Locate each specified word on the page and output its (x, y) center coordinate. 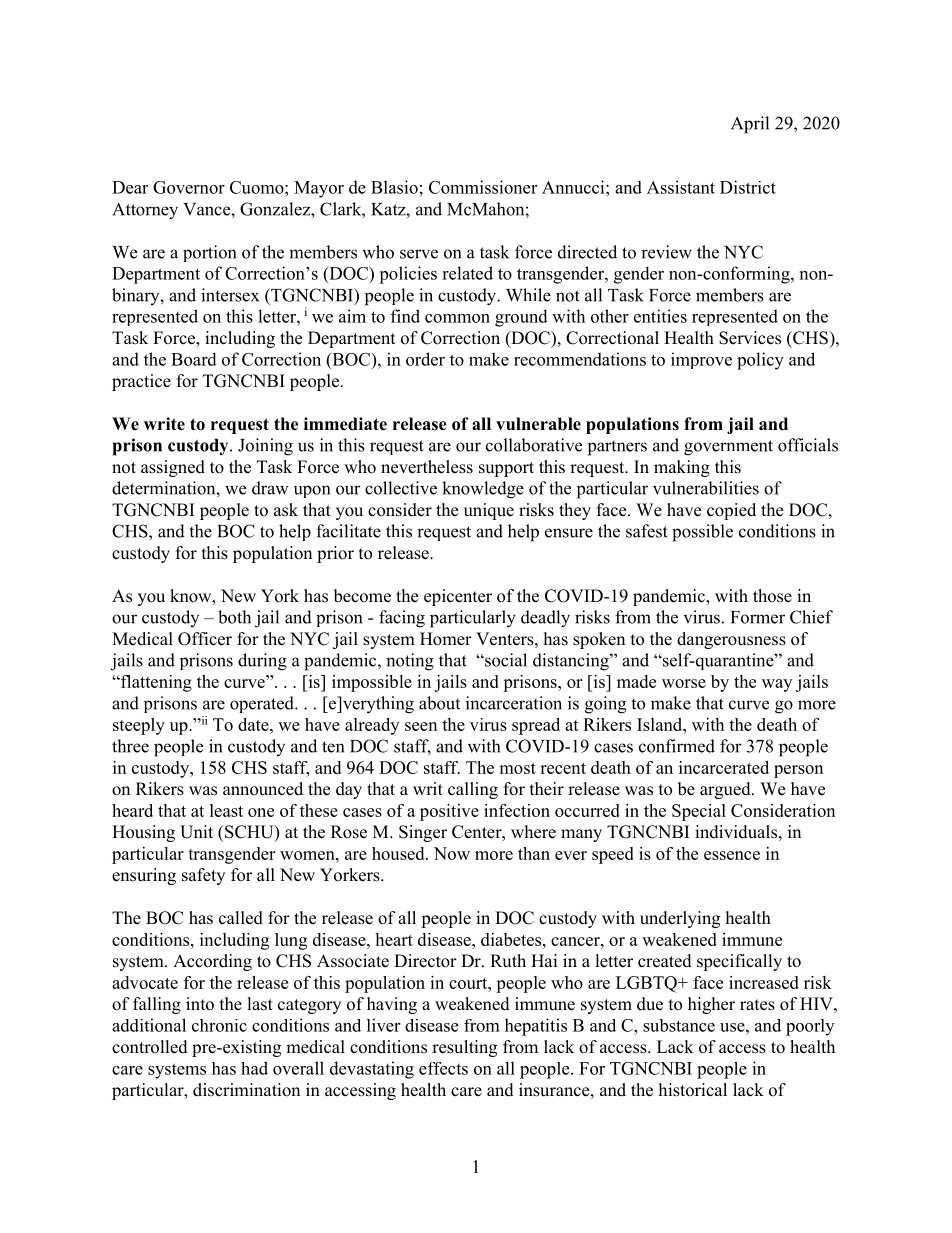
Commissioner (483, 187)
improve (701, 360)
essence (732, 855)
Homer (446, 639)
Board (194, 359)
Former (758, 617)
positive (449, 812)
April (750, 125)
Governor (189, 187)
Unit (196, 832)
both (234, 617)
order (425, 359)
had (254, 1068)
